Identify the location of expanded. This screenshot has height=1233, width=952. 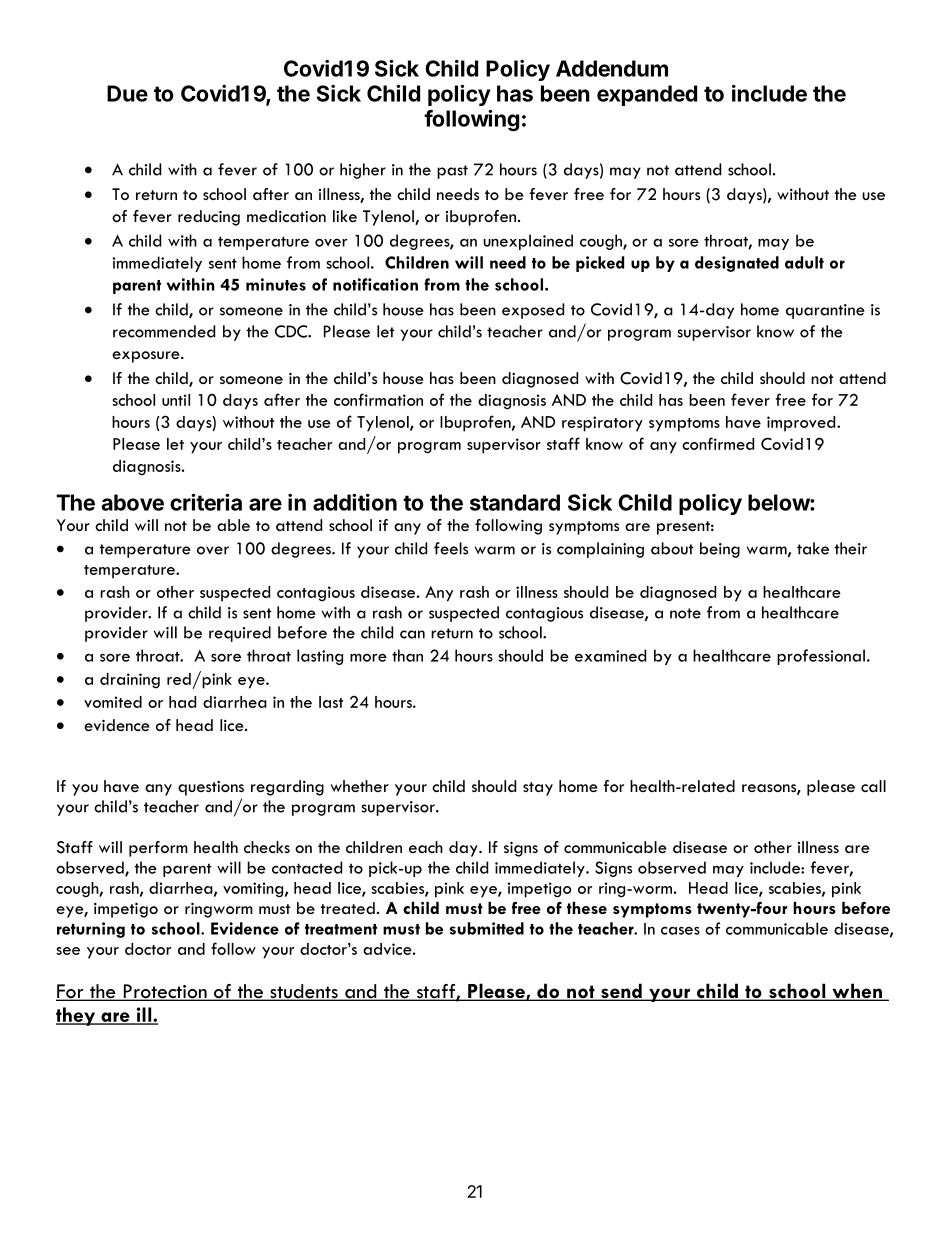
(647, 95).
